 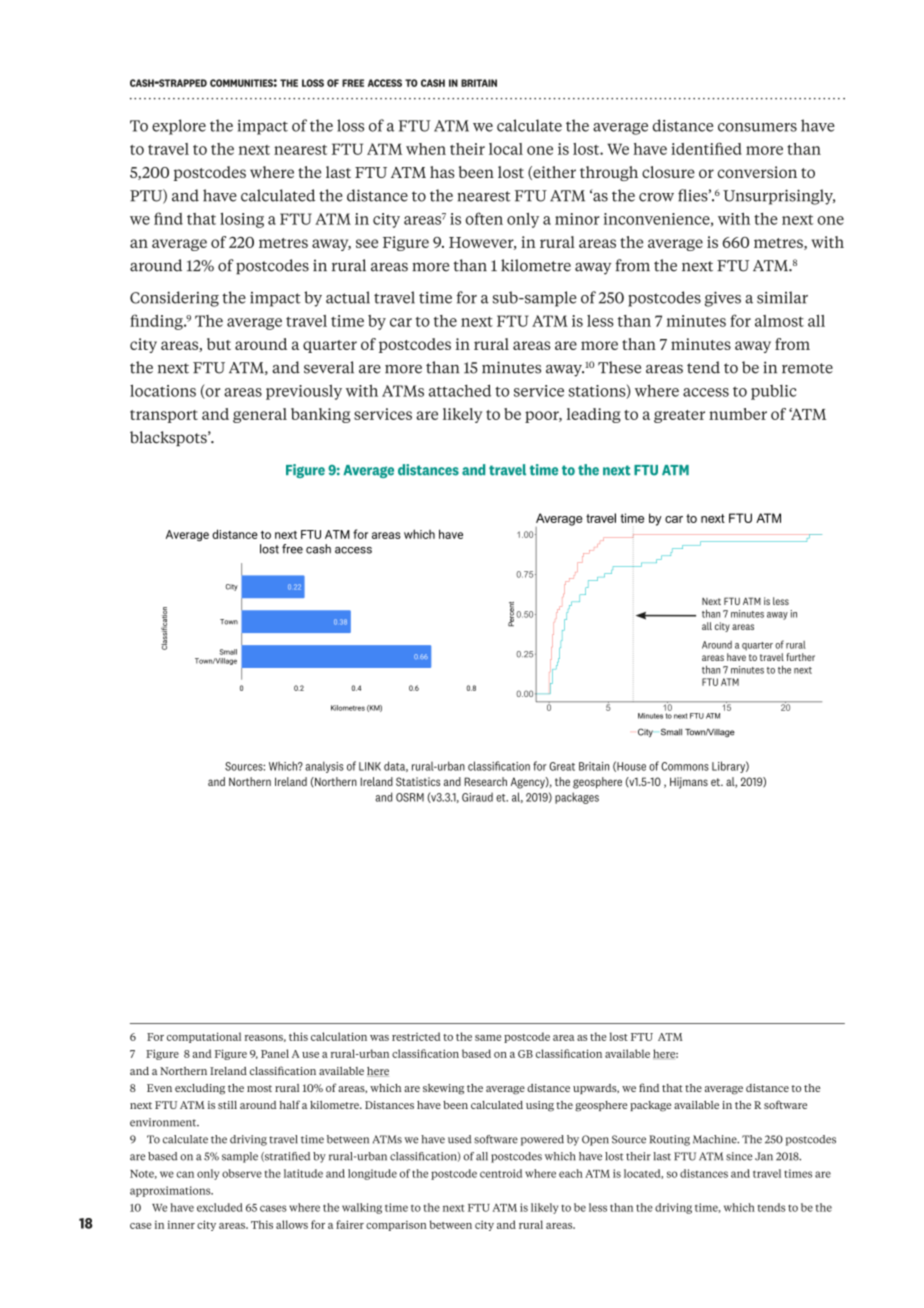 I want to click on local, so click(x=506, y=149).
